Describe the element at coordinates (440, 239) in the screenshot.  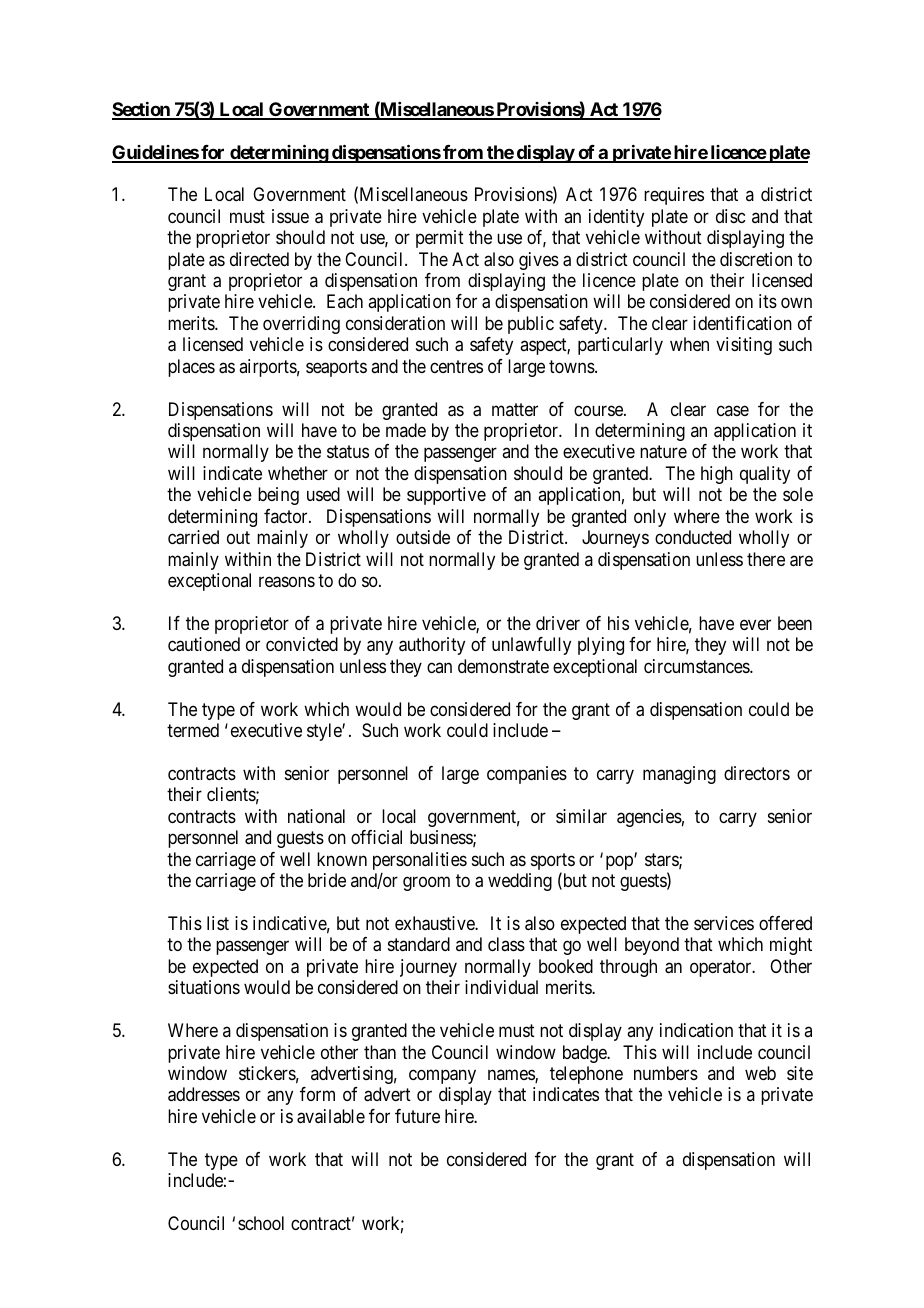
I see `permit` at that location.
